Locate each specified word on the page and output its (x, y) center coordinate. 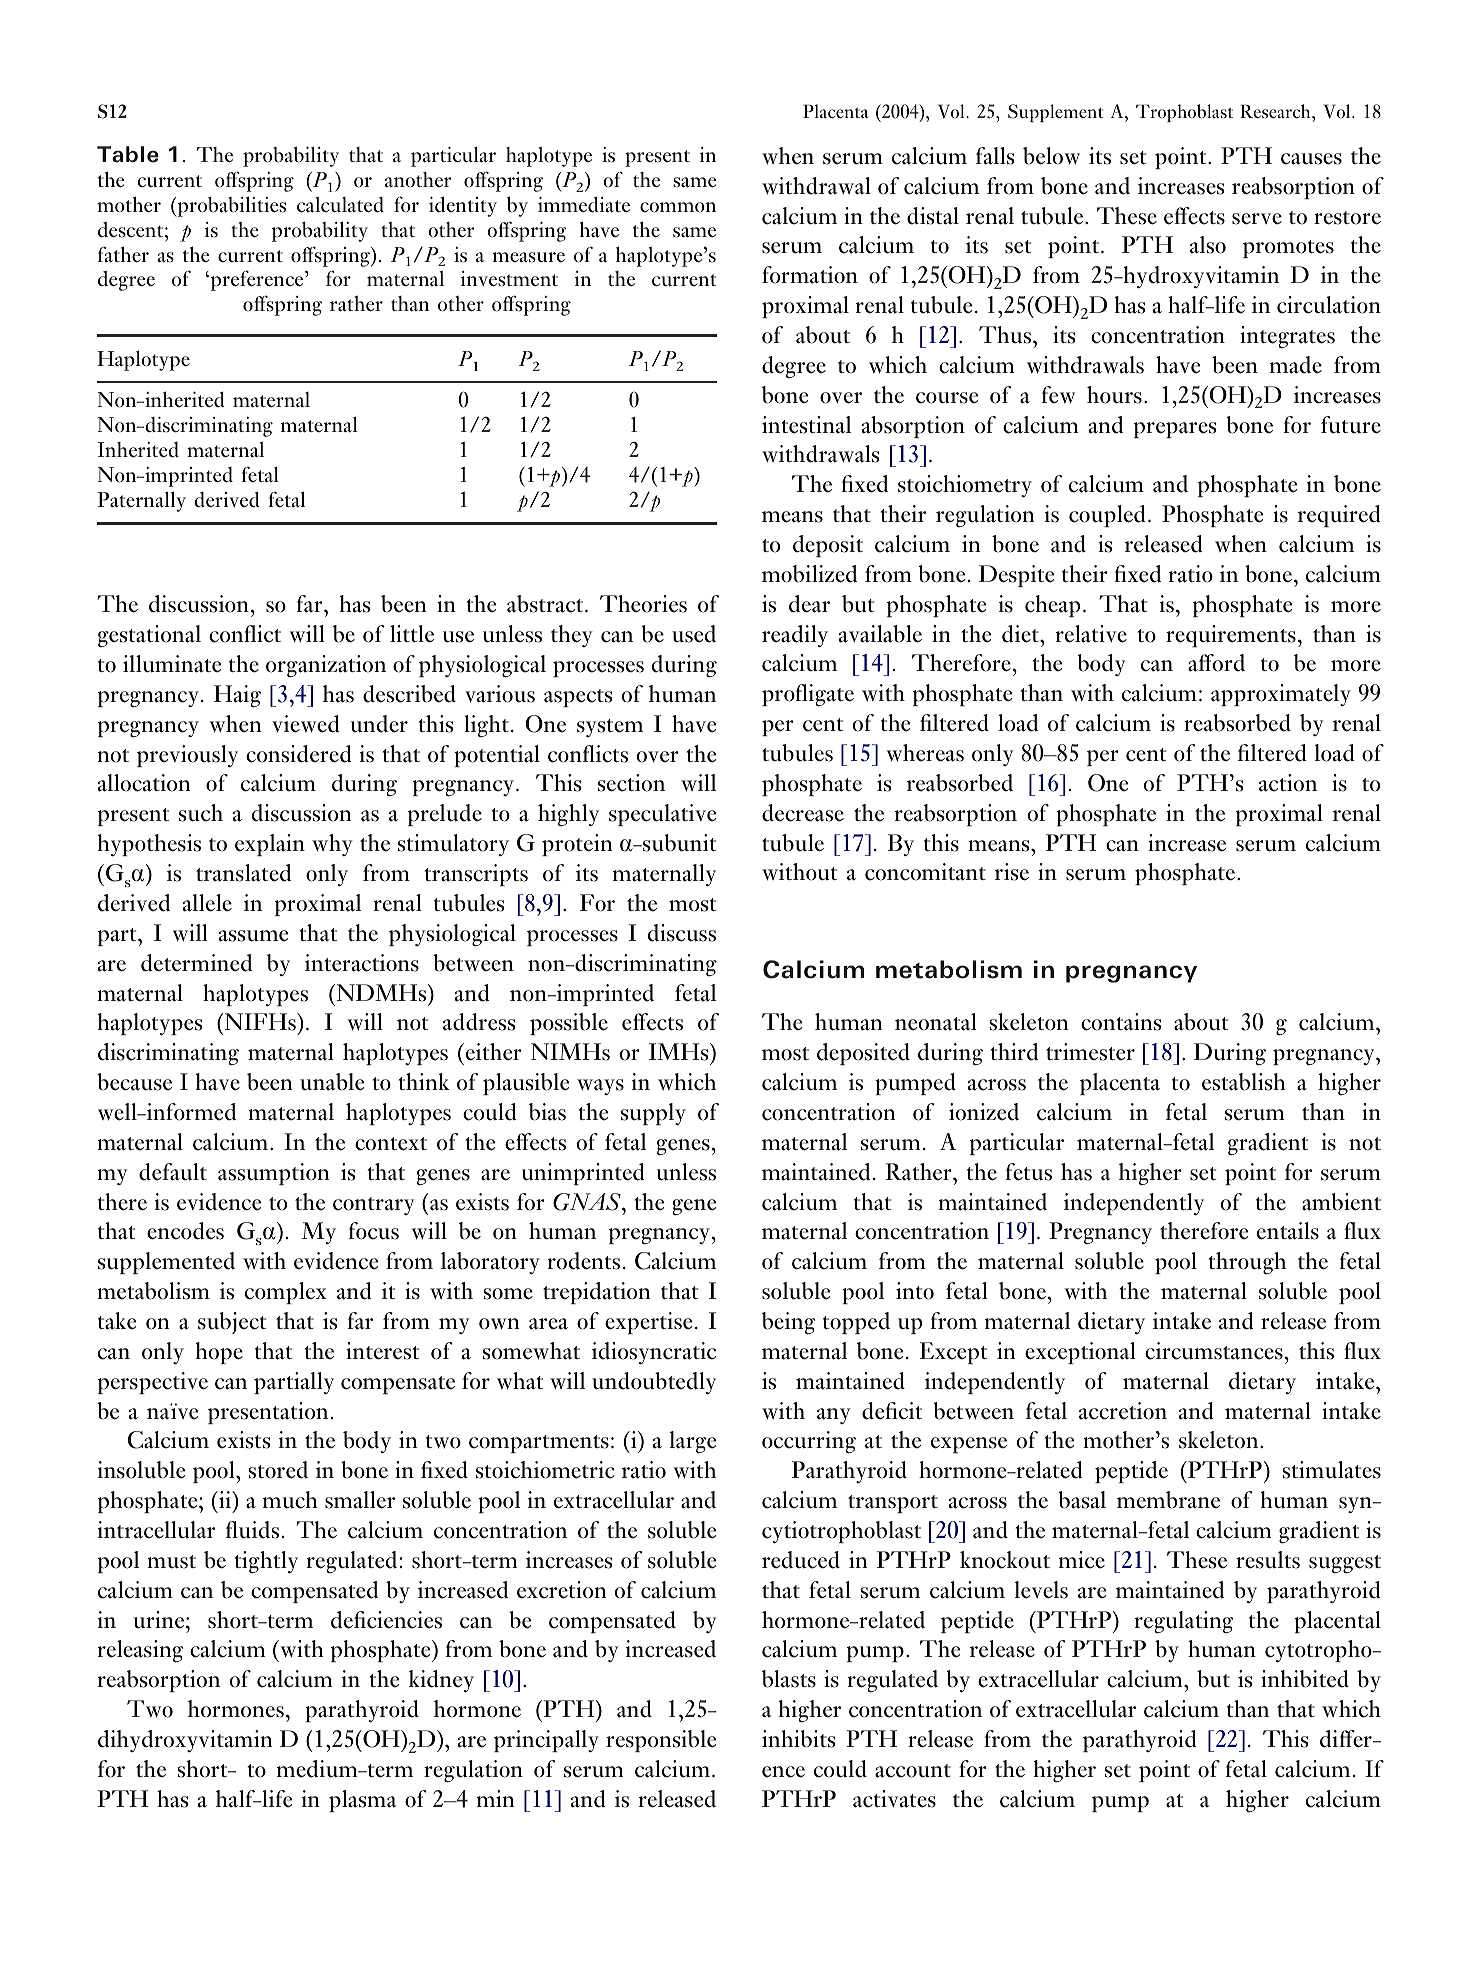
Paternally (141, 501)
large (693, 1442)
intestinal (806, 425)
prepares (1175, 430)
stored (278, 1470)
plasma (362, 1801)
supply (653, 1114)
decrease (803, 813)
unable (332, 1082)
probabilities (232, 206)
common (678, 207)
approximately (1281, 695)
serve (1257, 219)
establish (1244, 1082)
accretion (1123, 1411)
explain (270, 845)
